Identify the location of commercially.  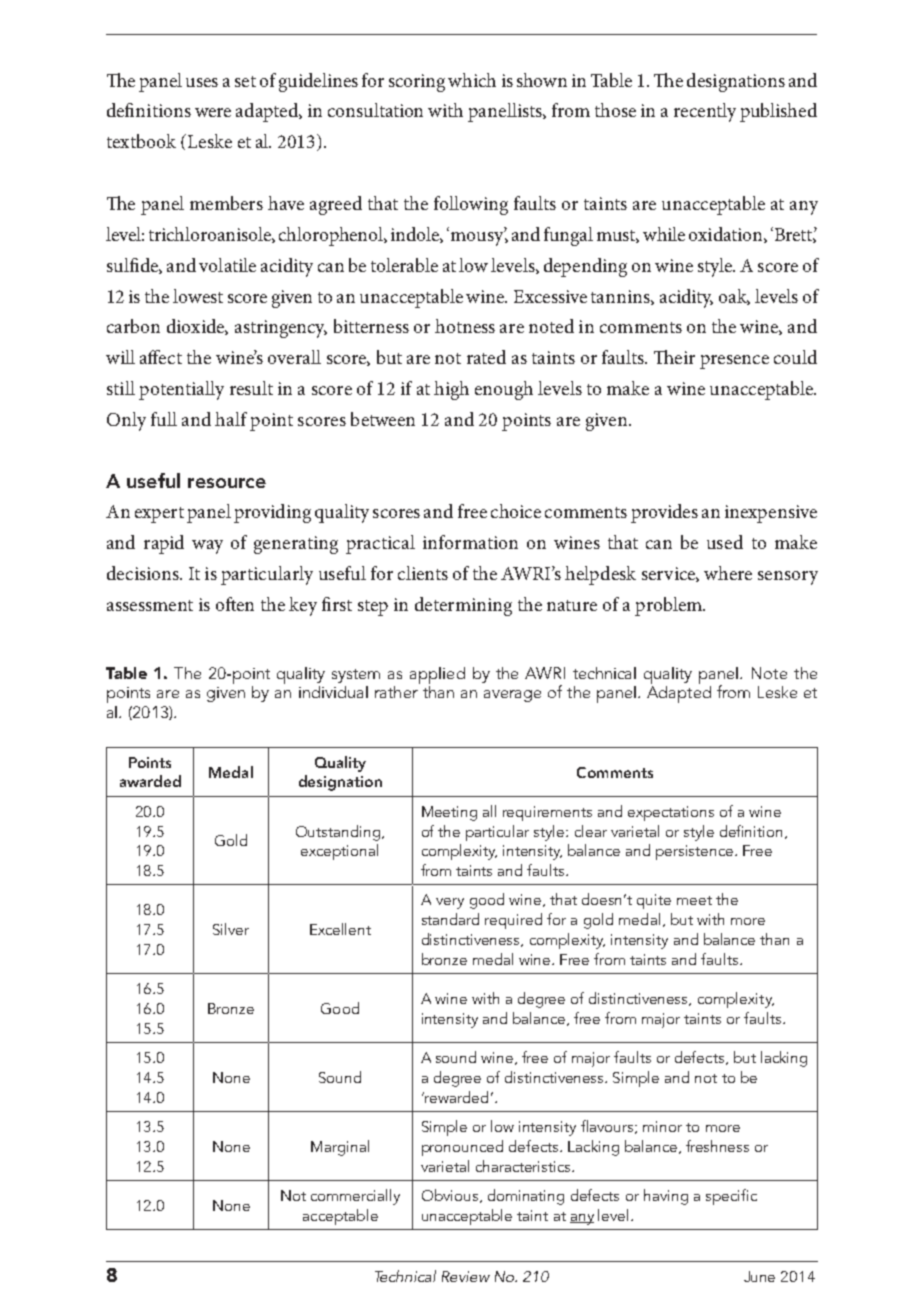
(355, 1197).
